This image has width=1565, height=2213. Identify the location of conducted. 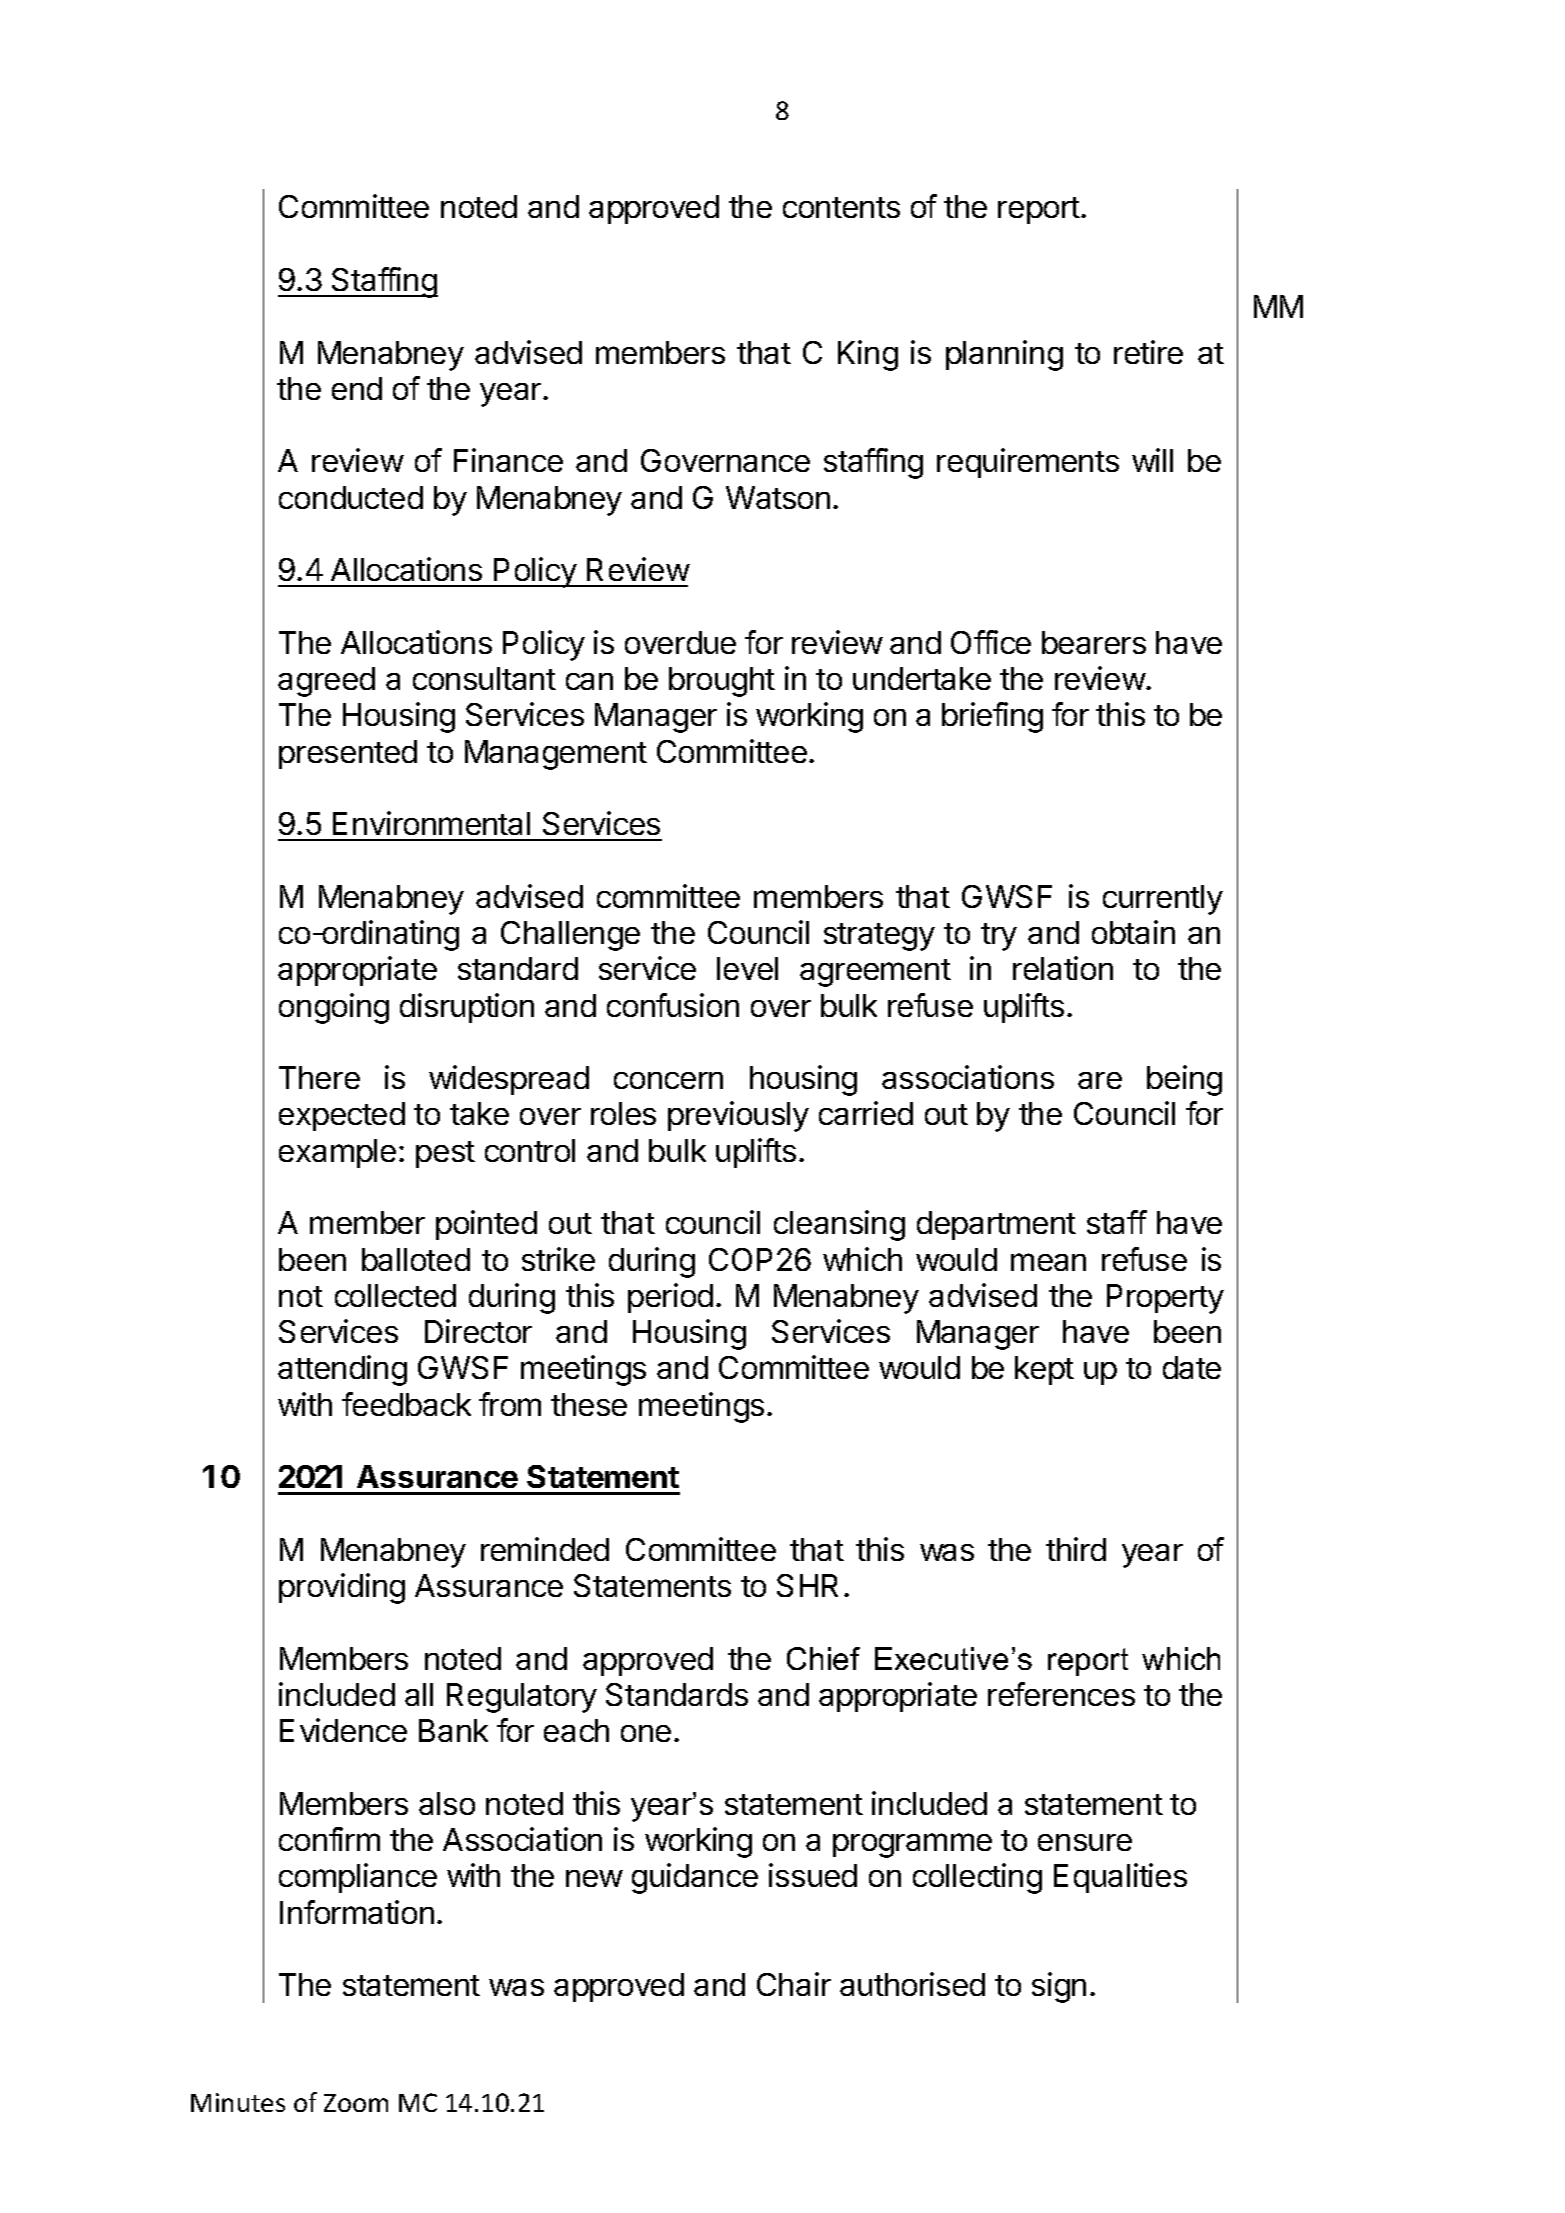
(351, 497).
